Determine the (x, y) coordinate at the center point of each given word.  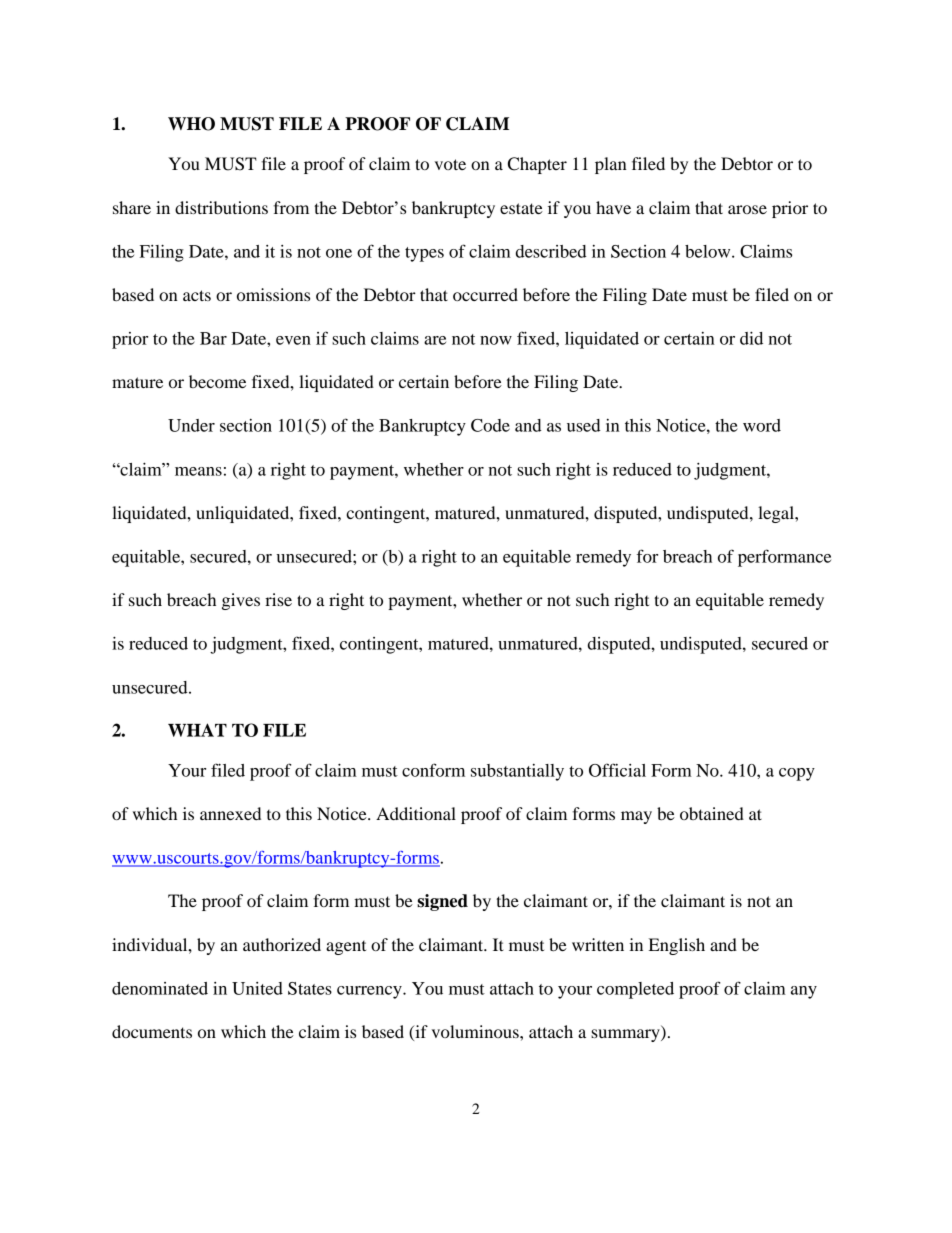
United (257, 988)
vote (450, 164)
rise (278, 599)
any (804, 992)
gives (241, 601)
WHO (191, 124)
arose (747, 209)
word (762, 425)
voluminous (476, 1031)
